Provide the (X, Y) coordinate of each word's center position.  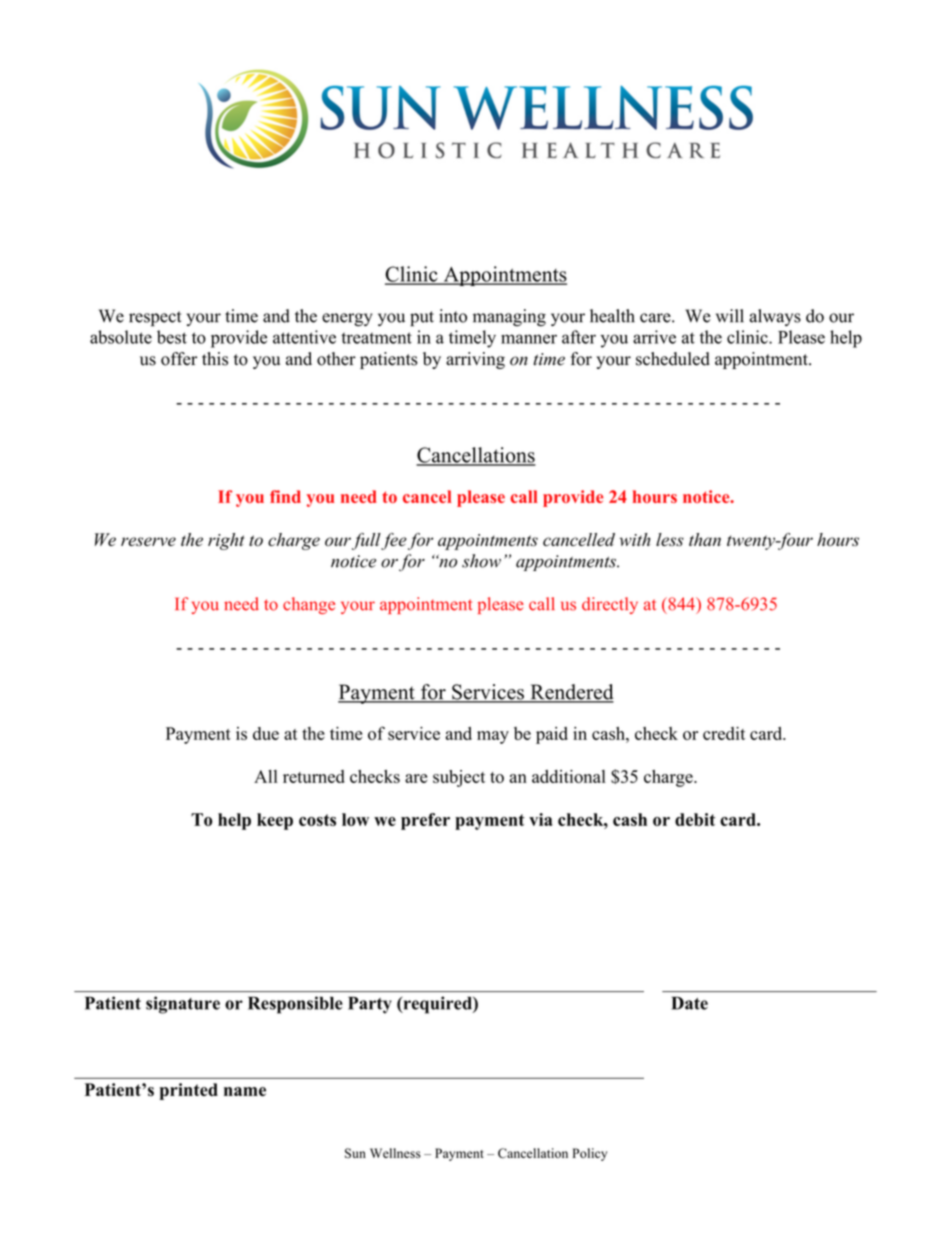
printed (189, 1091)
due (266, 733)
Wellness (395, 1153)
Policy (590, 1154)
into (453, 316)
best (172, 337)
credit (724, 733)
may (493, 737)
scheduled (673, 359)
